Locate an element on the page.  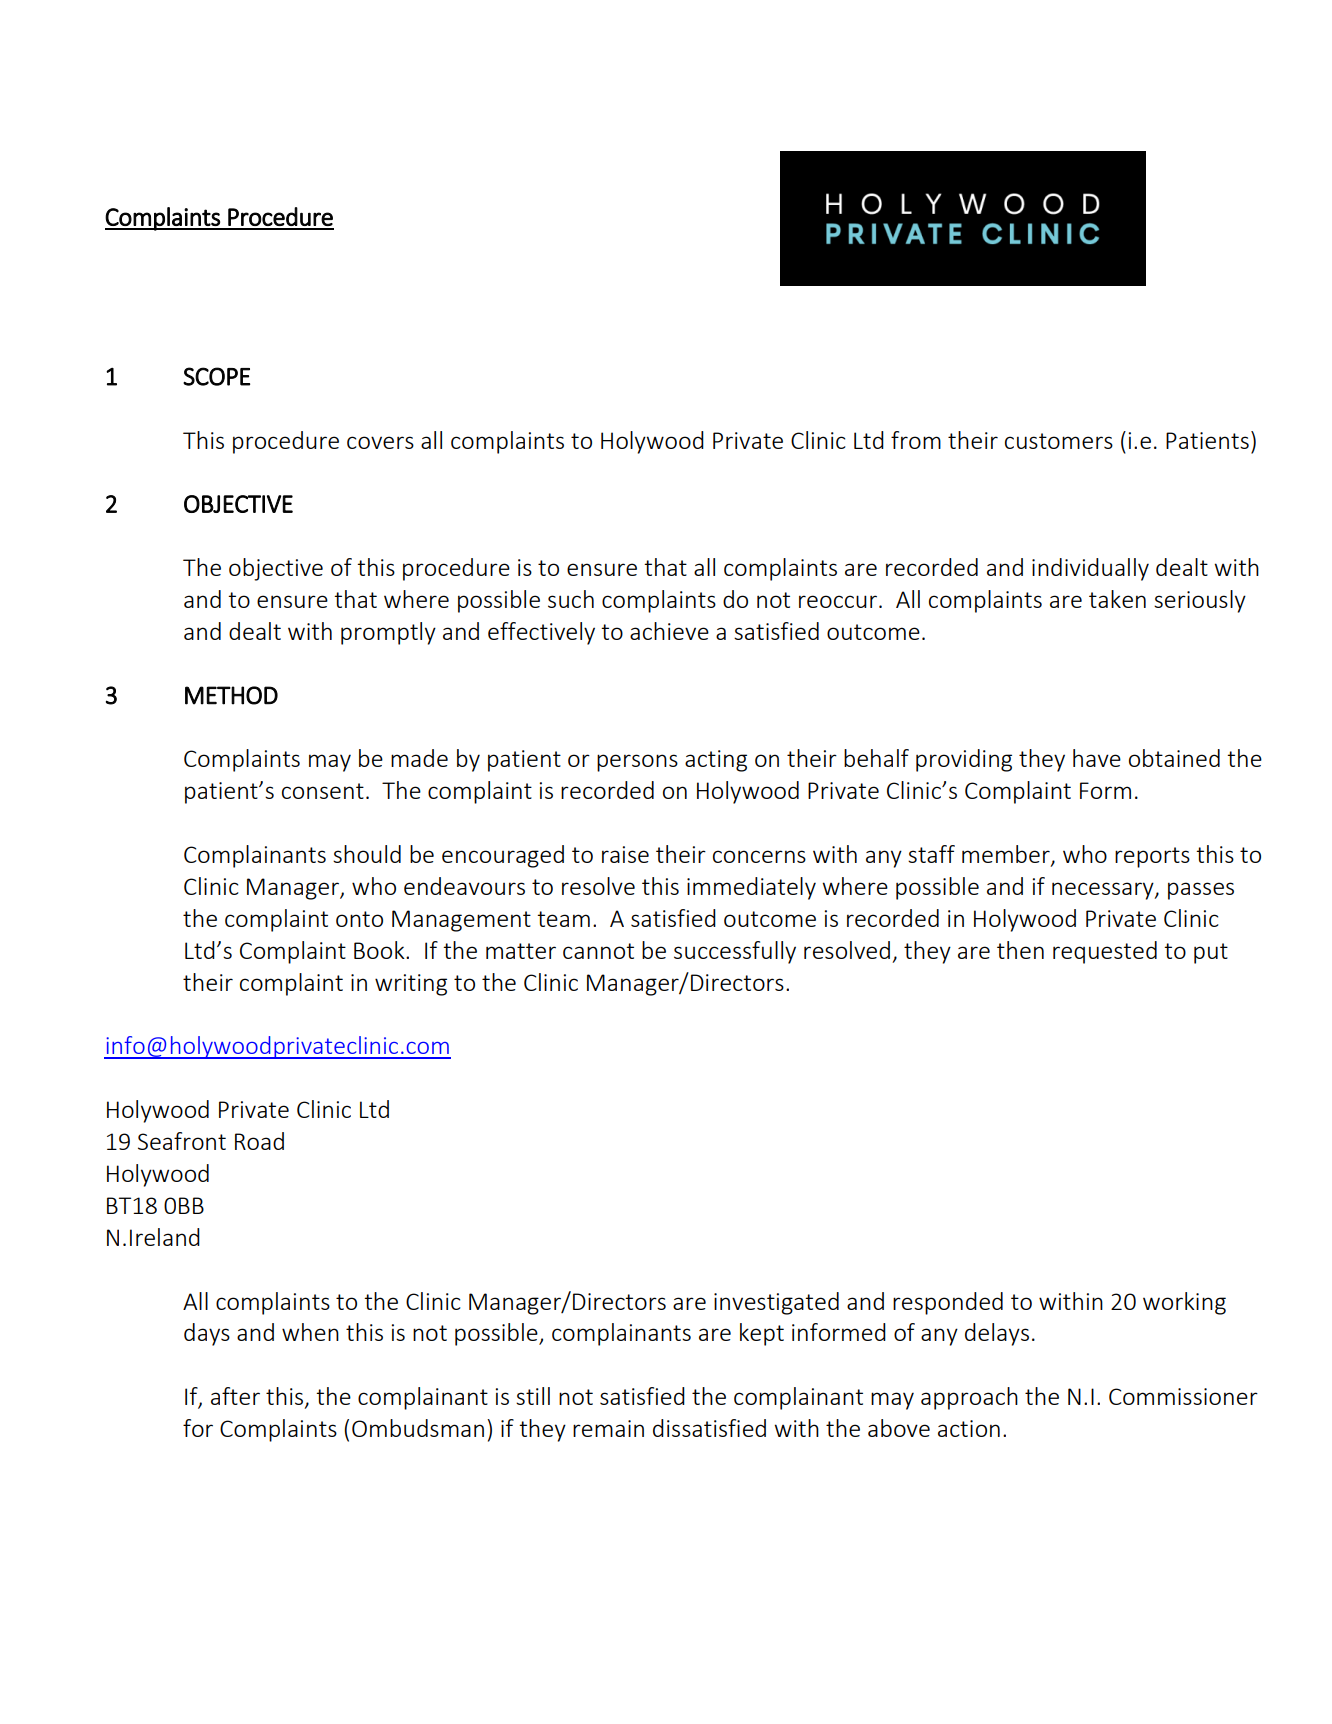
after is located at coordinates (235, 1396).
